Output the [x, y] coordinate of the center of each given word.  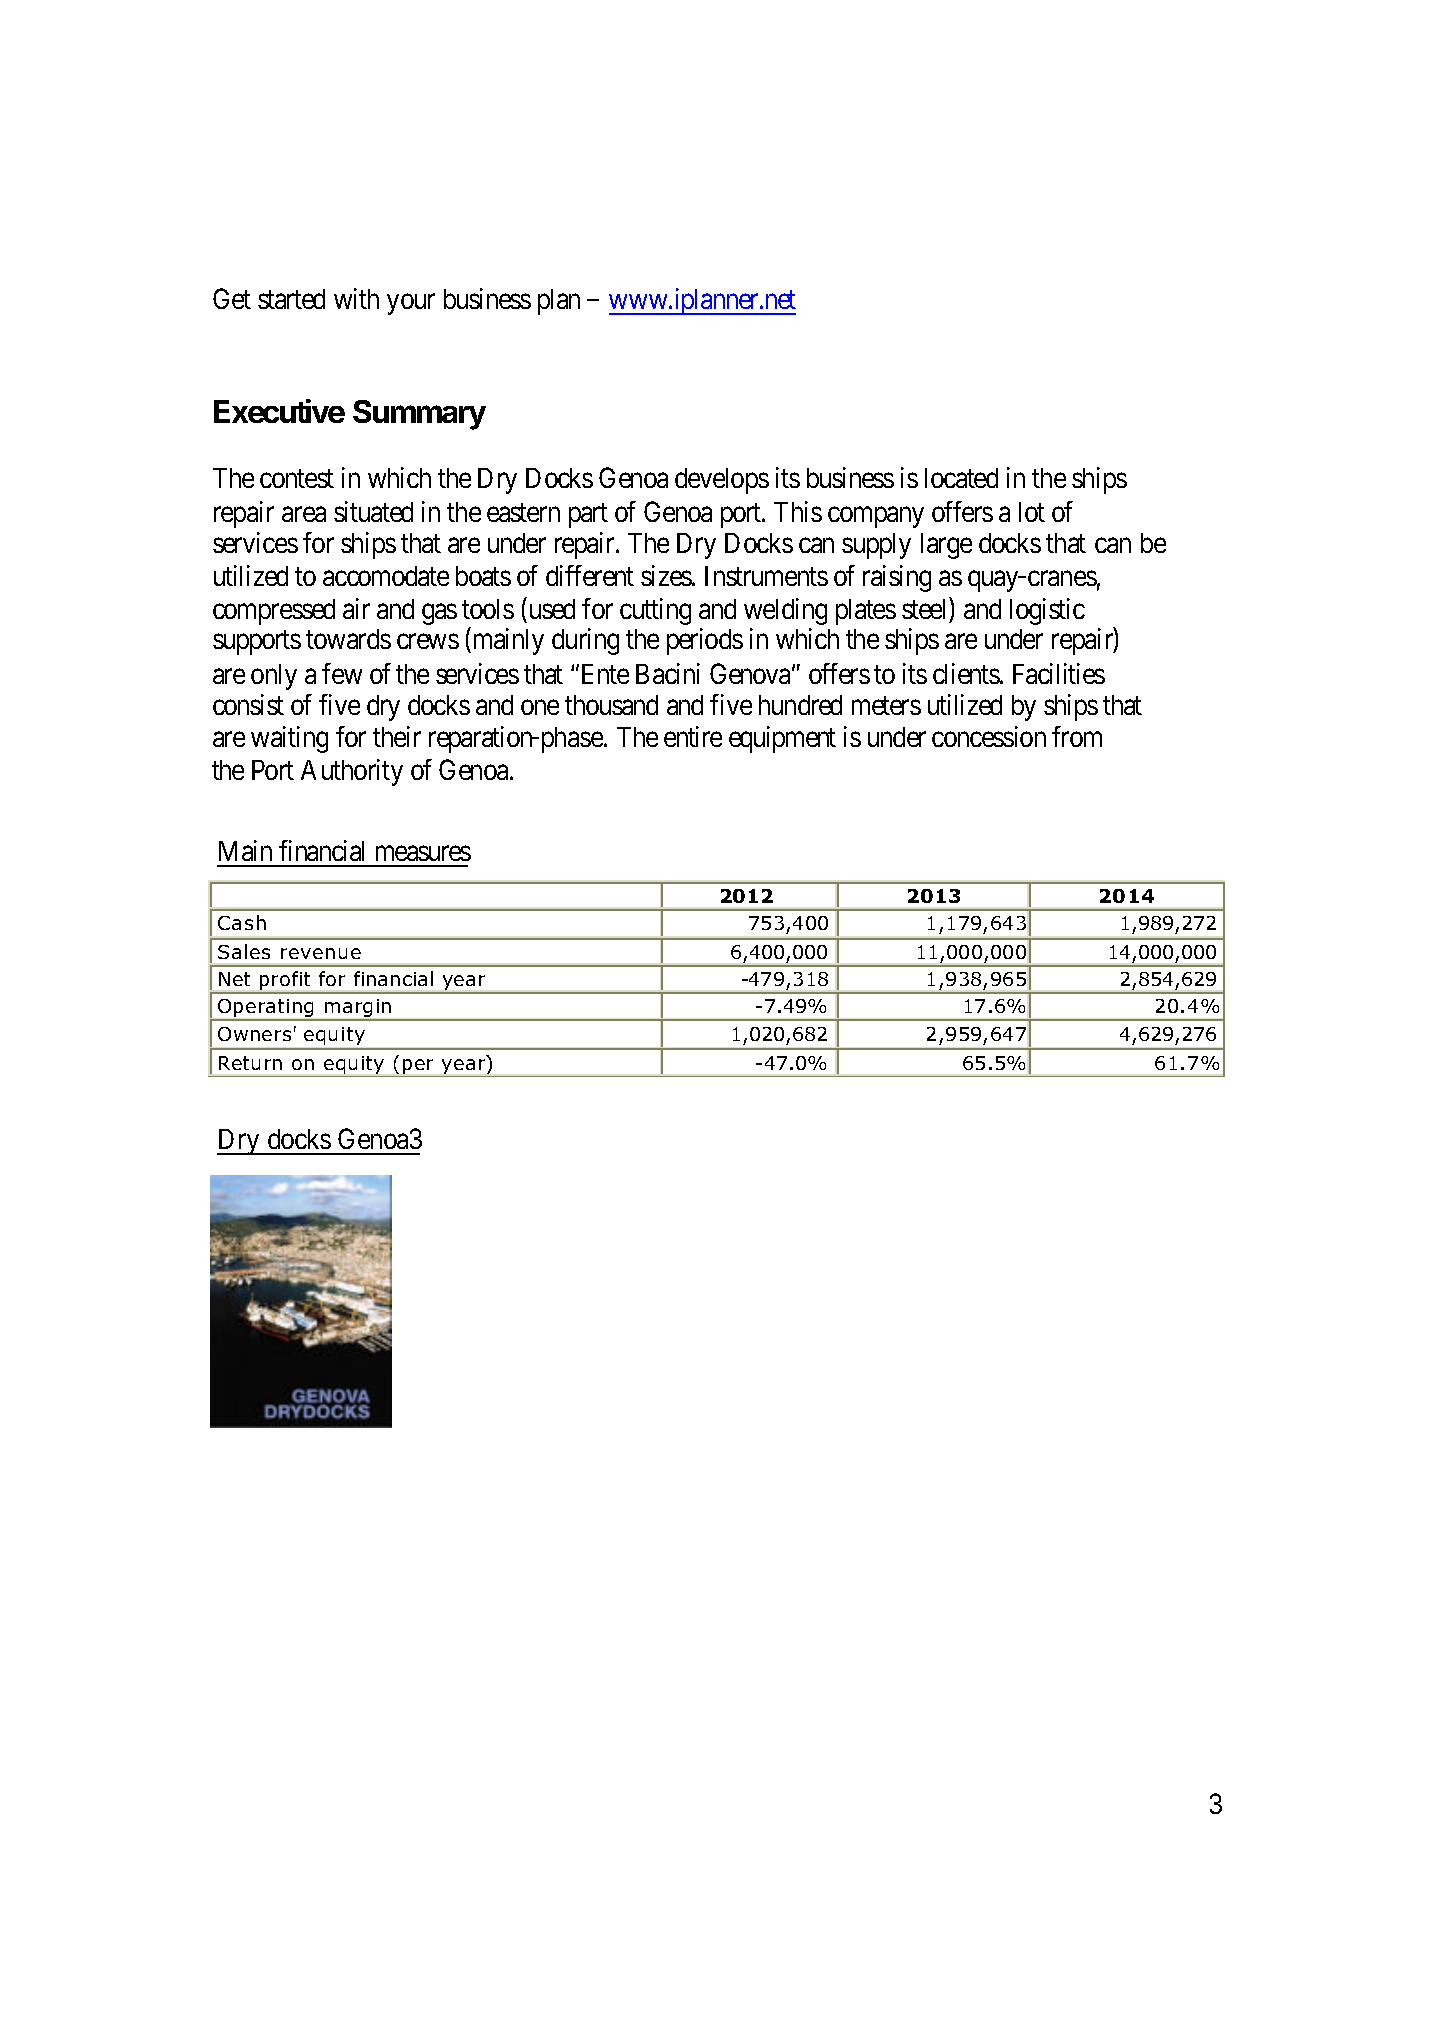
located [961, 478]
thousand [611, 705]
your [411, 304]
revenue [321, 953]
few [342, 673]
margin [358, 1009]
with [356, 298]
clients [967, 673]
